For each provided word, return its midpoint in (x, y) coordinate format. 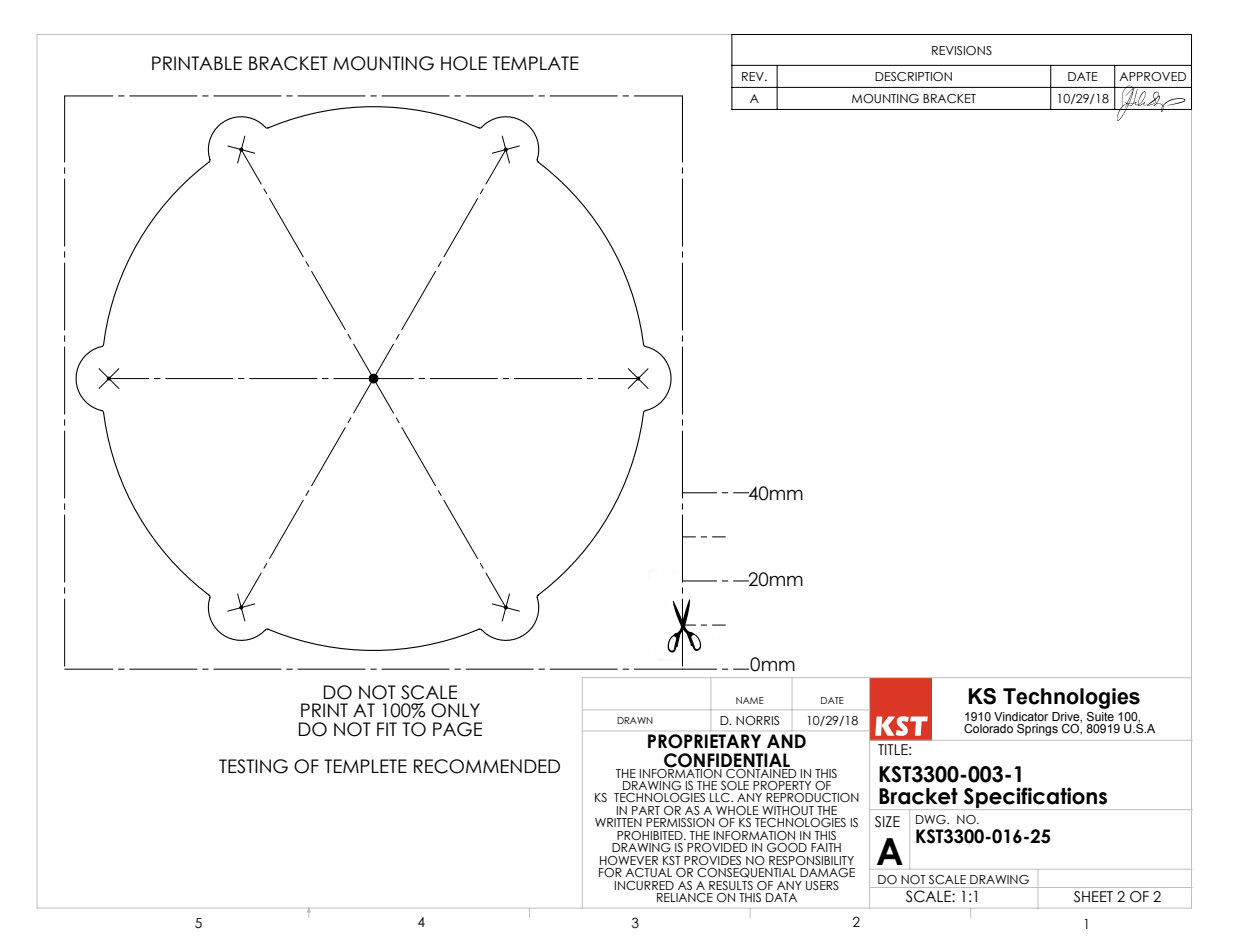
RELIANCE (685, 897)
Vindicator (1021, 716)
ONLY (455, 710)
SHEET (1093, 896)
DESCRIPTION (913, 76)
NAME (750, 700)
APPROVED (1152, 76)
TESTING (253, 766)
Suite (1100, 716)
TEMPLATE (535, 63)
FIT (387, 729)
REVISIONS (962, 50)
